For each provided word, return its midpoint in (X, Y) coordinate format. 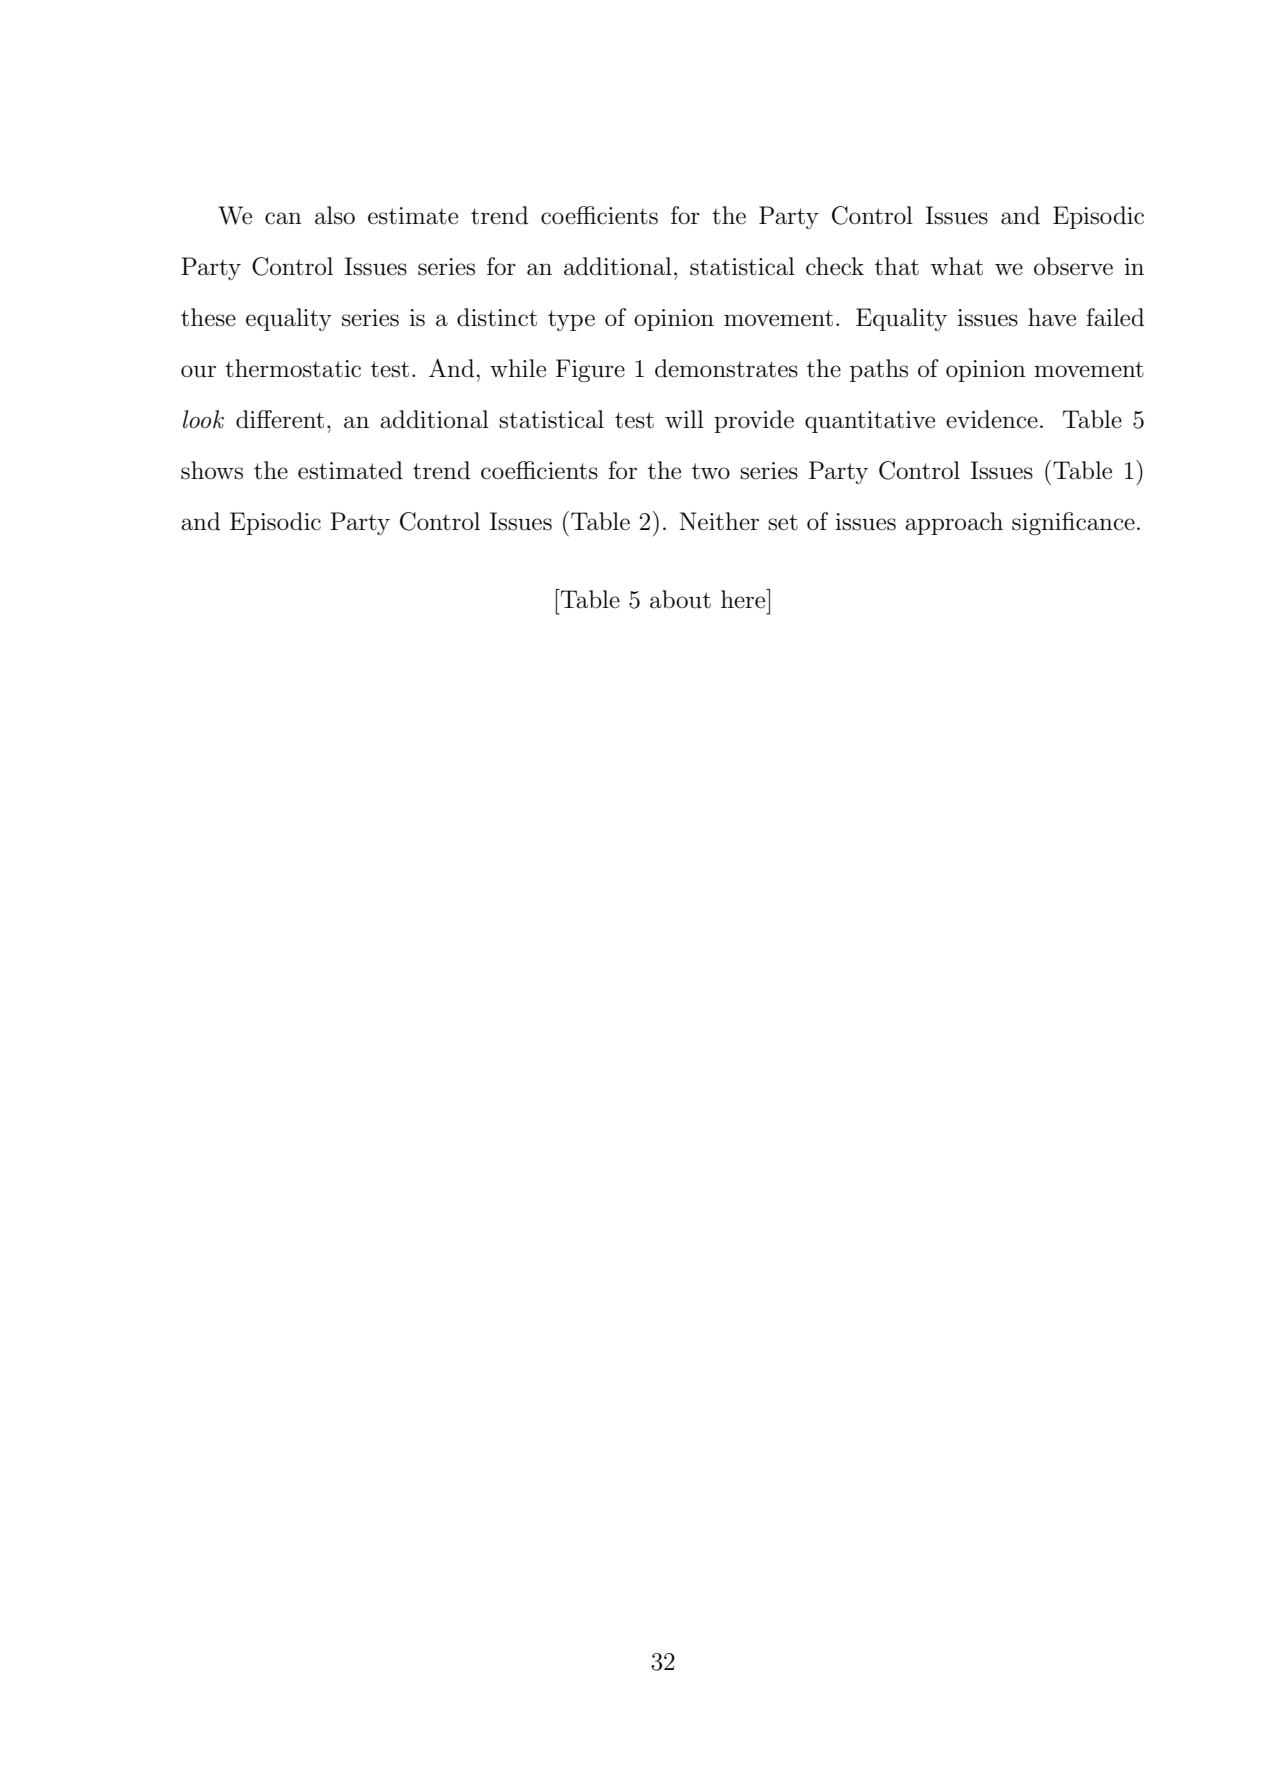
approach (954, 523)
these (208, 317)
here (744, 599)
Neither (719, 521)
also (335, 215)
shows (212, 470)
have (1052, 317)
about (680, 599)
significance (1073, 524)
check (835, 266)
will (684, 419)
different (280, 419)
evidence (992, 419)
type (571, 320)
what (956, 266)
